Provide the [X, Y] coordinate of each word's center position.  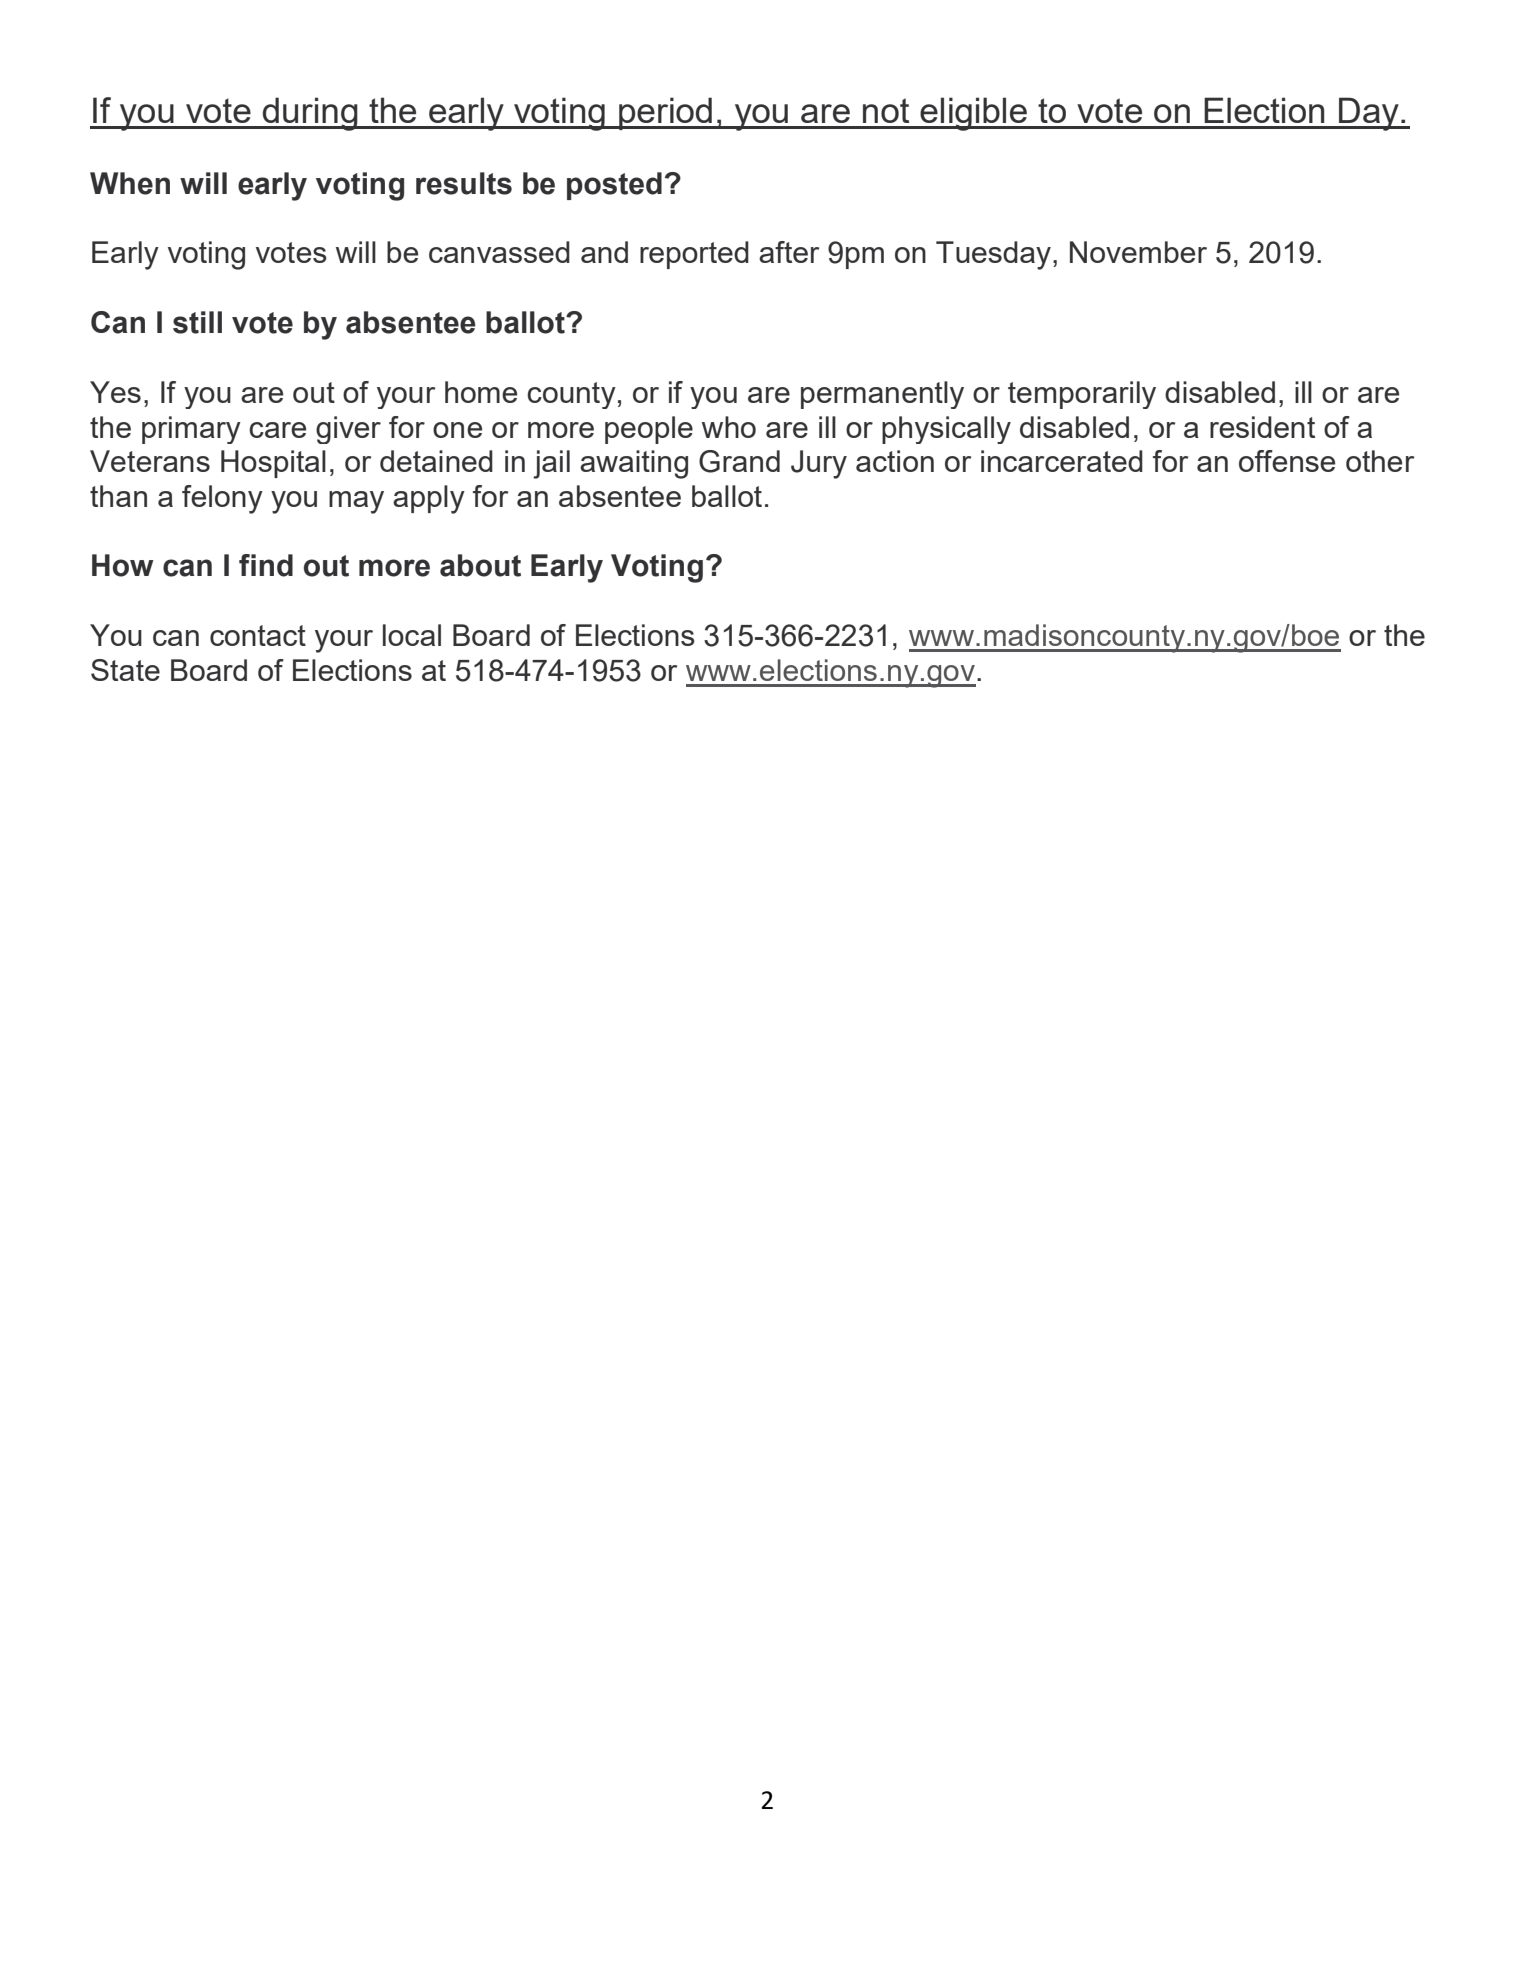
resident [1262, 427]
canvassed [499, 252]
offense [1287, 461]
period [665, 113]
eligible [974, 114]
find [266, 565]
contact [258, 635]
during [310, 114]
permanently [882, 395]
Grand [739, 461]
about [480, 565]
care [277, 430]
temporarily [1082, 395]
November [1138, 252]
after [789, 252]
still [197, 322]
